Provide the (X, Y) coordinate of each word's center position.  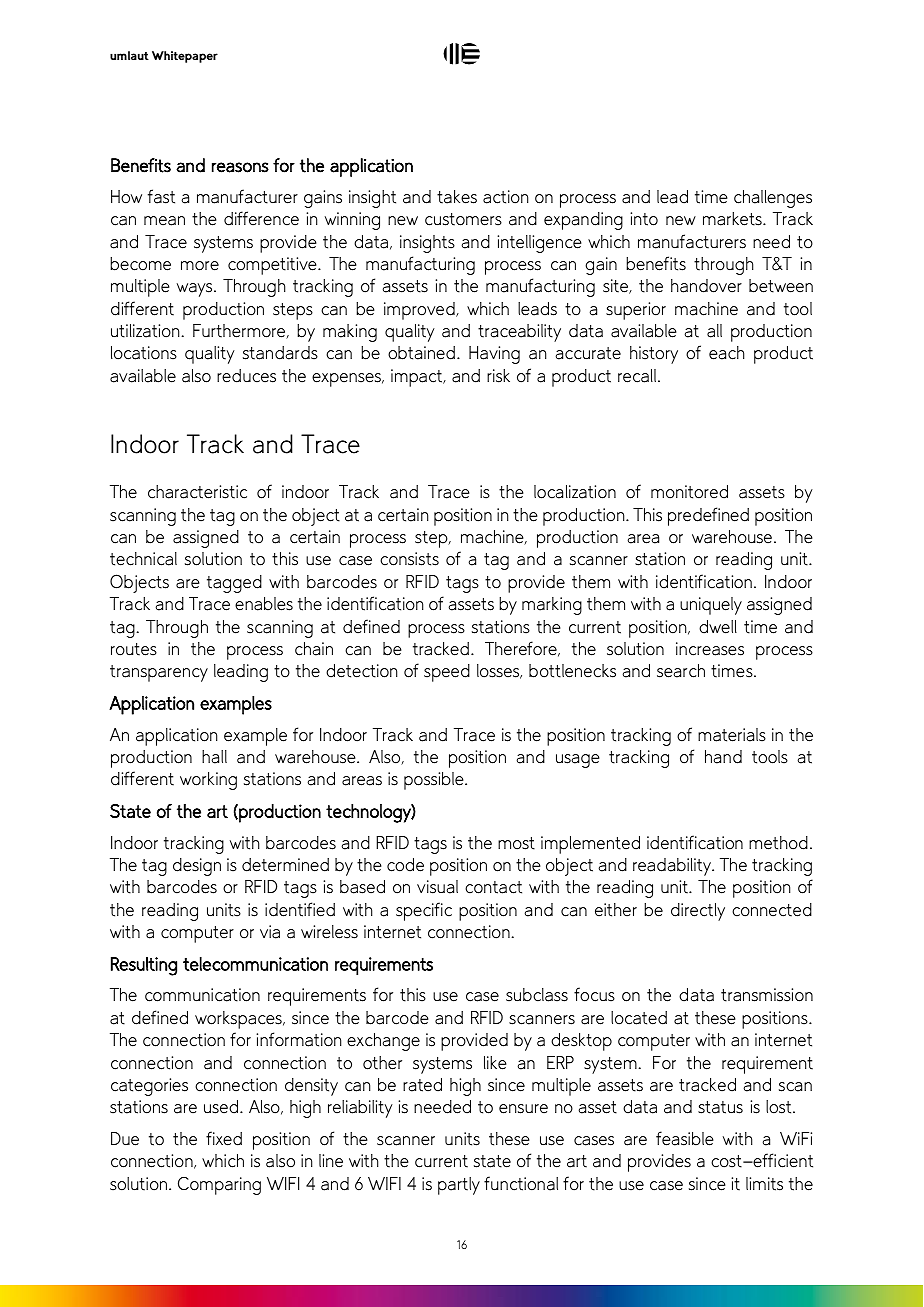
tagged (234, 584)
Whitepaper (185, 57)
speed (447, 673)
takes (457, 197)
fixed (224, 1138)
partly (459, 1186)
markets (733, 219)
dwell (718, 627)
